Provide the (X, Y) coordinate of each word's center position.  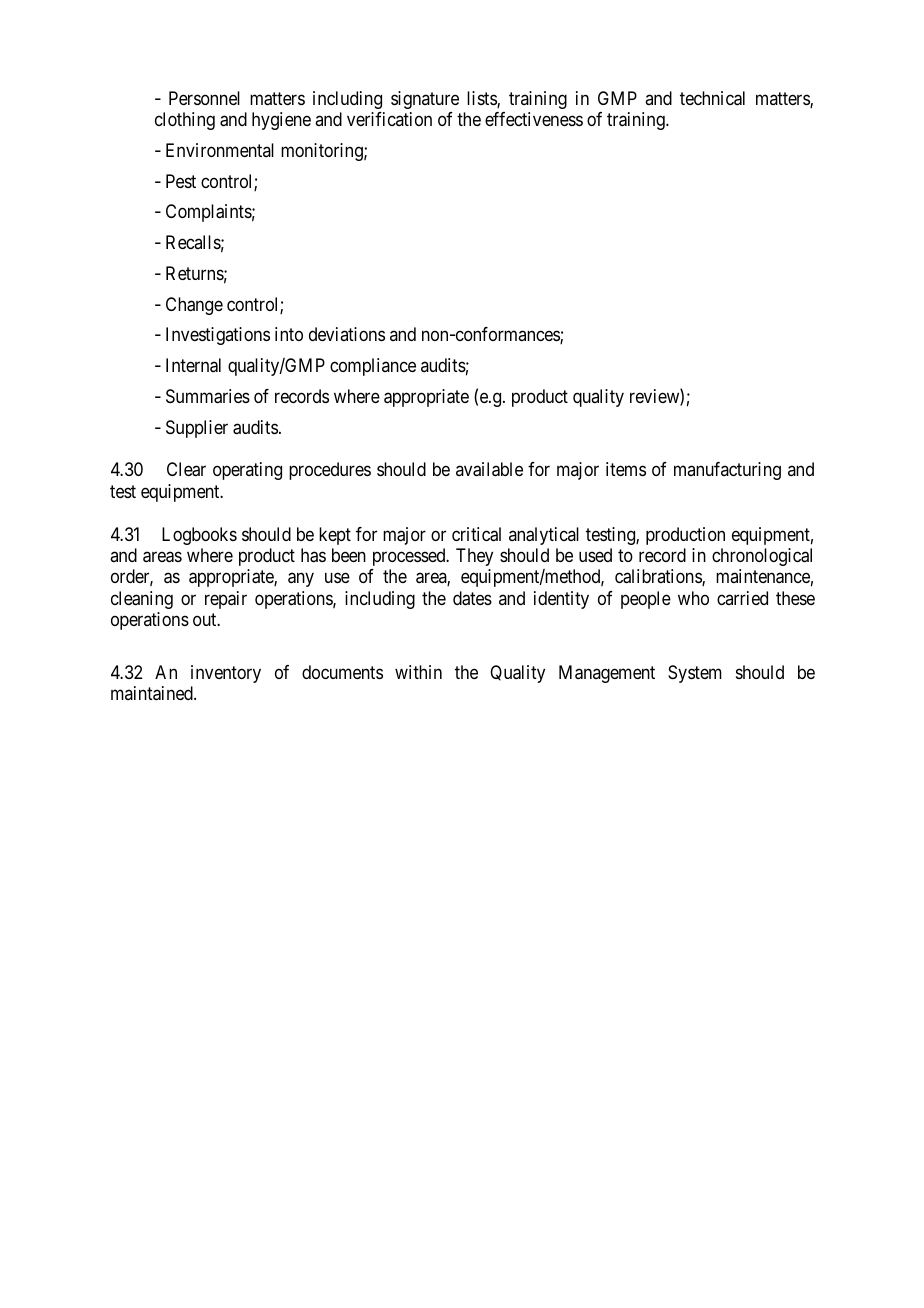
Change (194, 306)
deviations (347, 334)
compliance (373, 367)
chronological (762, 557)
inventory (226, 674)
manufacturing (727, 471)
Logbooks (199, 536)
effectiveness (534, 119)
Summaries (208, 396)
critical (476, 534)
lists (482, 99)
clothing (185, 121)
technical (712, 98)
